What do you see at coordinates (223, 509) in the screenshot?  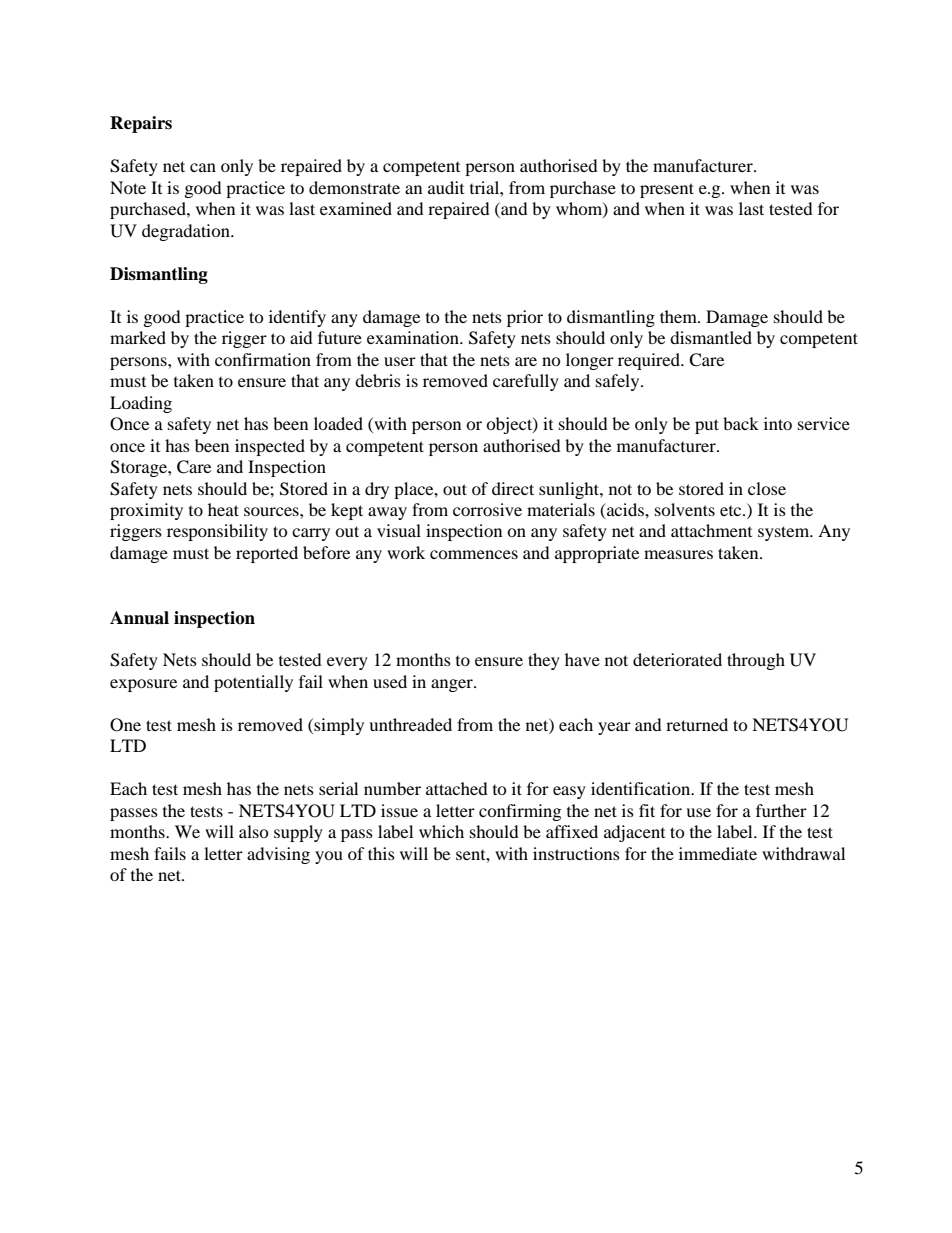 I see `heat` at bounding box center [223, 509].
